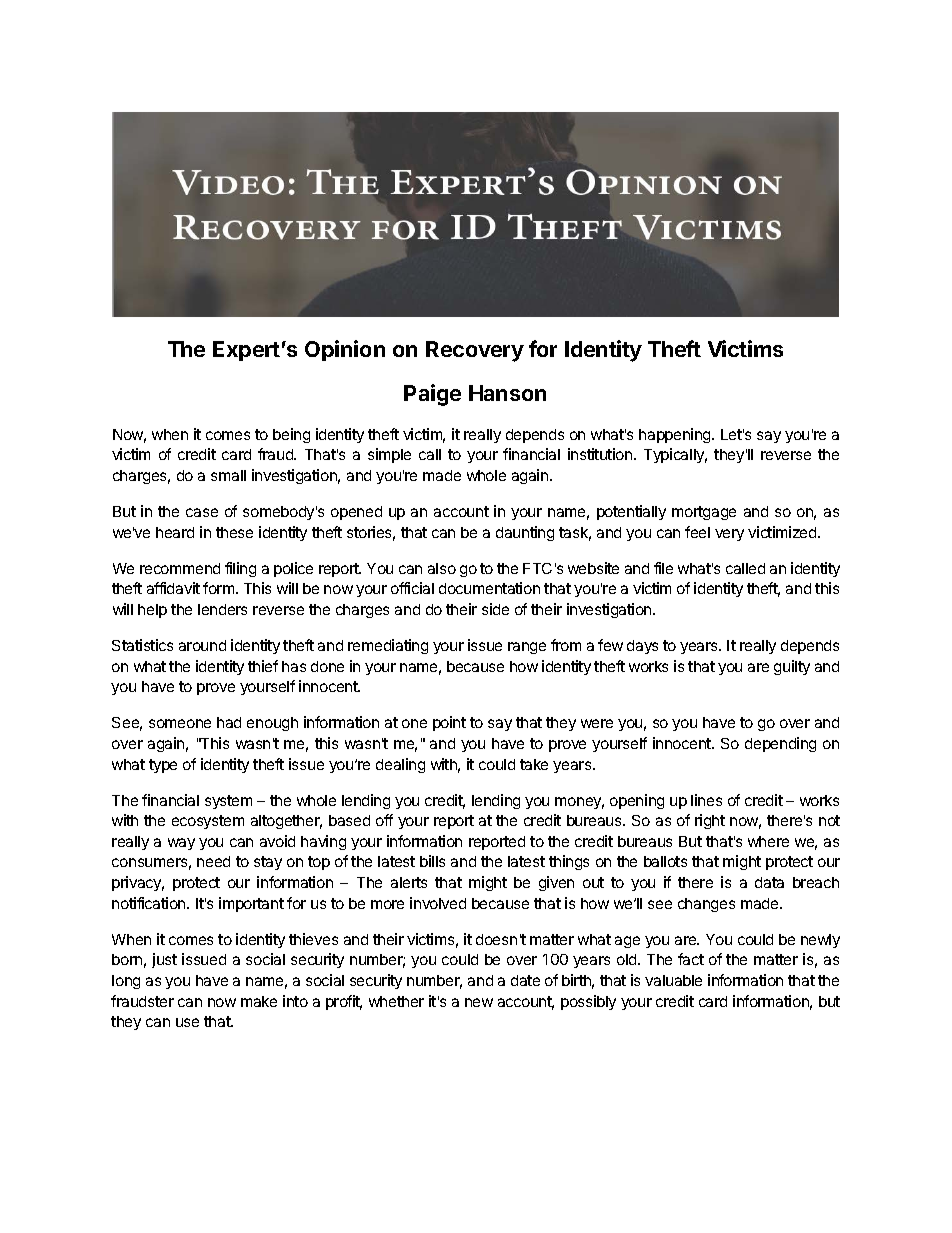  What do you see at coordinates (507, 393) in the page?
I see `Hanson` at bounding box center [507, 393].
